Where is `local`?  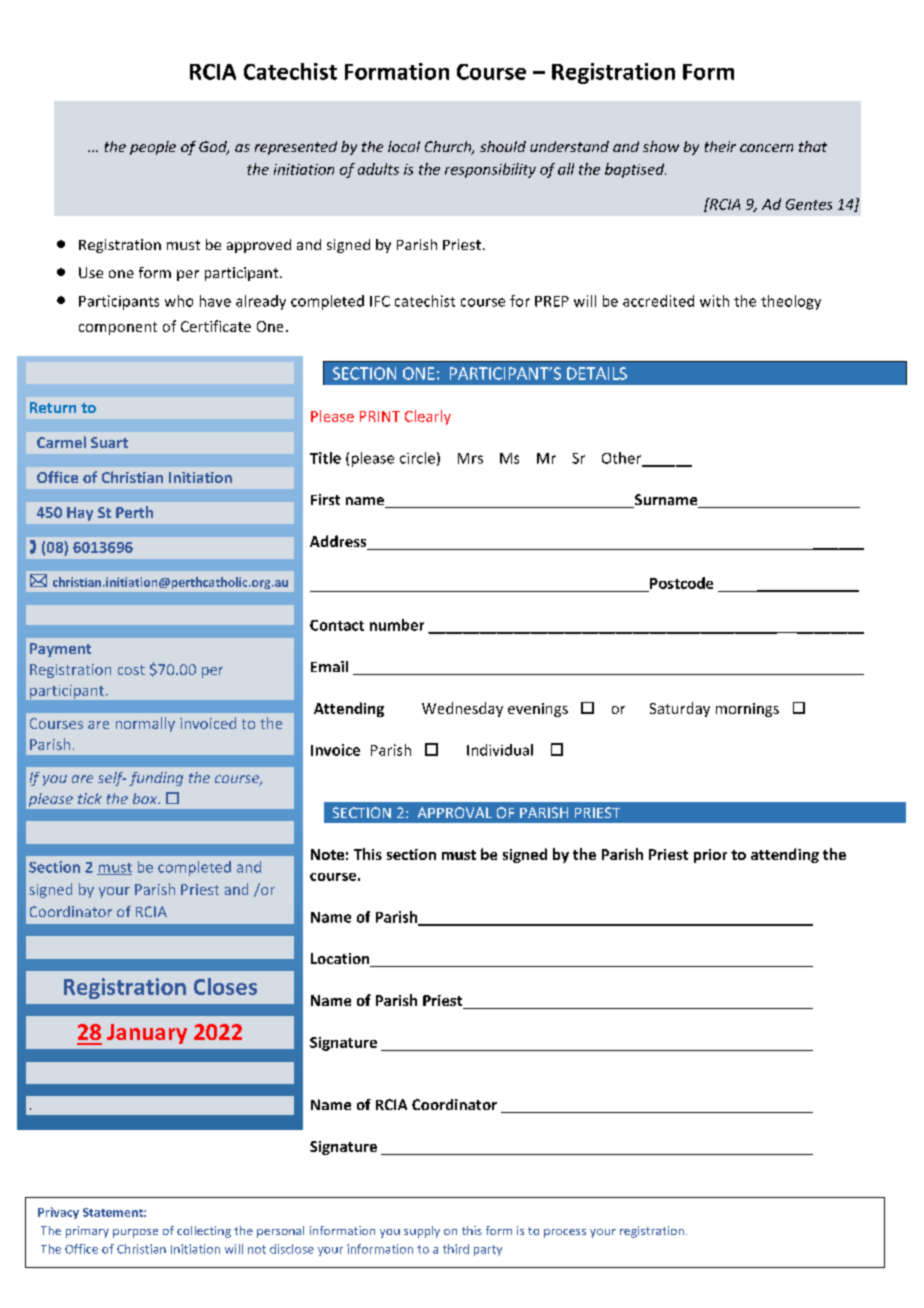 local is located at coordinates (404, 146).
